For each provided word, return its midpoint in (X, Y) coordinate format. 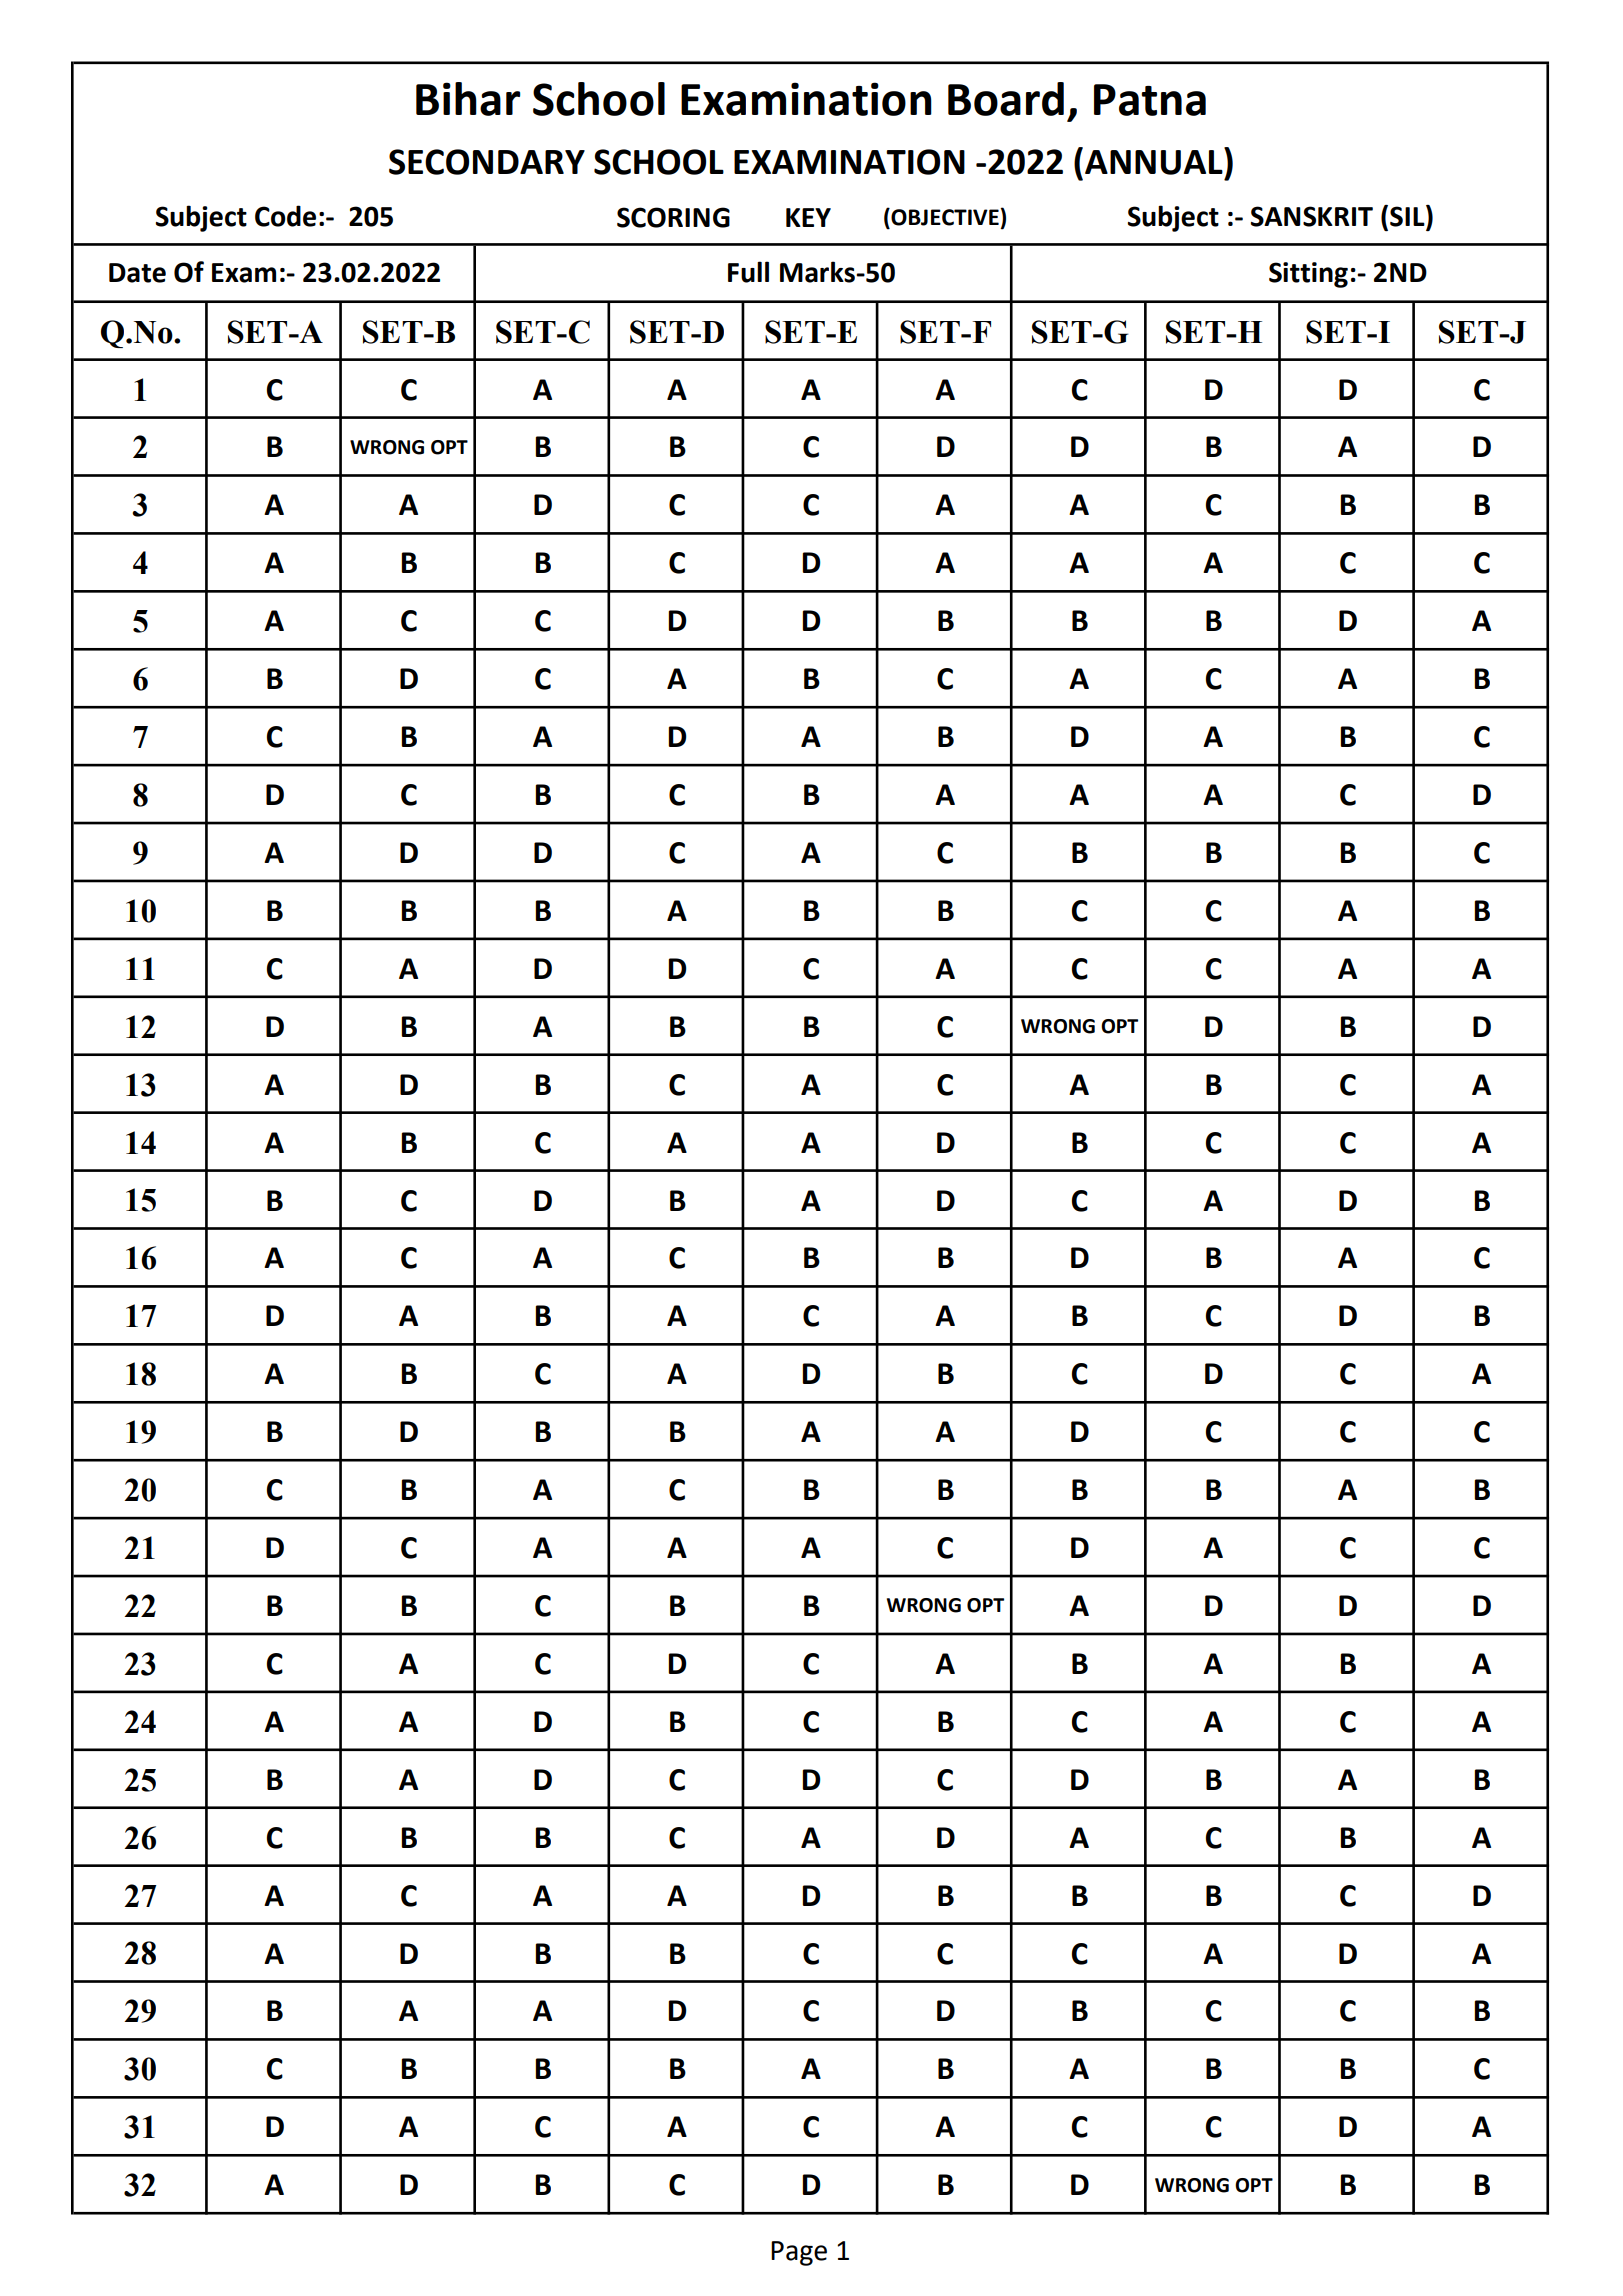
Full (748, 272)
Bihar (468, 99)
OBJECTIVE (944, 217)
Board (1006, 99)
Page (799, 2253)
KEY (808, 217)
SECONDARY (487, 162)
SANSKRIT (1312, 216)
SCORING (673, 217)
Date (137, 273)
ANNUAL (1155, 161)
